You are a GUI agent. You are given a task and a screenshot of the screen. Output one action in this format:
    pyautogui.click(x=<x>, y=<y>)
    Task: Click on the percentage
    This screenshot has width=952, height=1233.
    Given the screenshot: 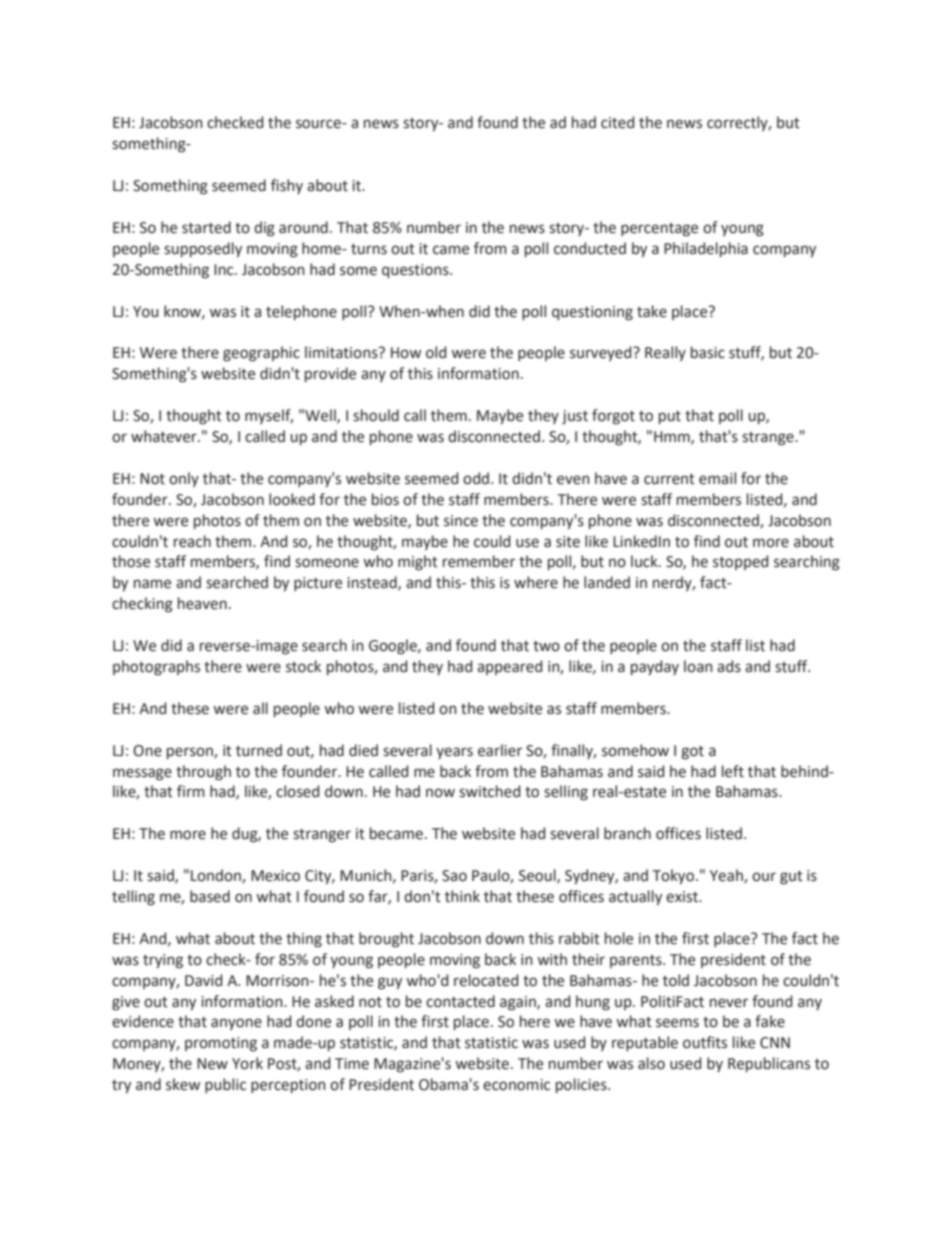 What is the action you would take?
    pyautogui.click(x=659, y=229)
